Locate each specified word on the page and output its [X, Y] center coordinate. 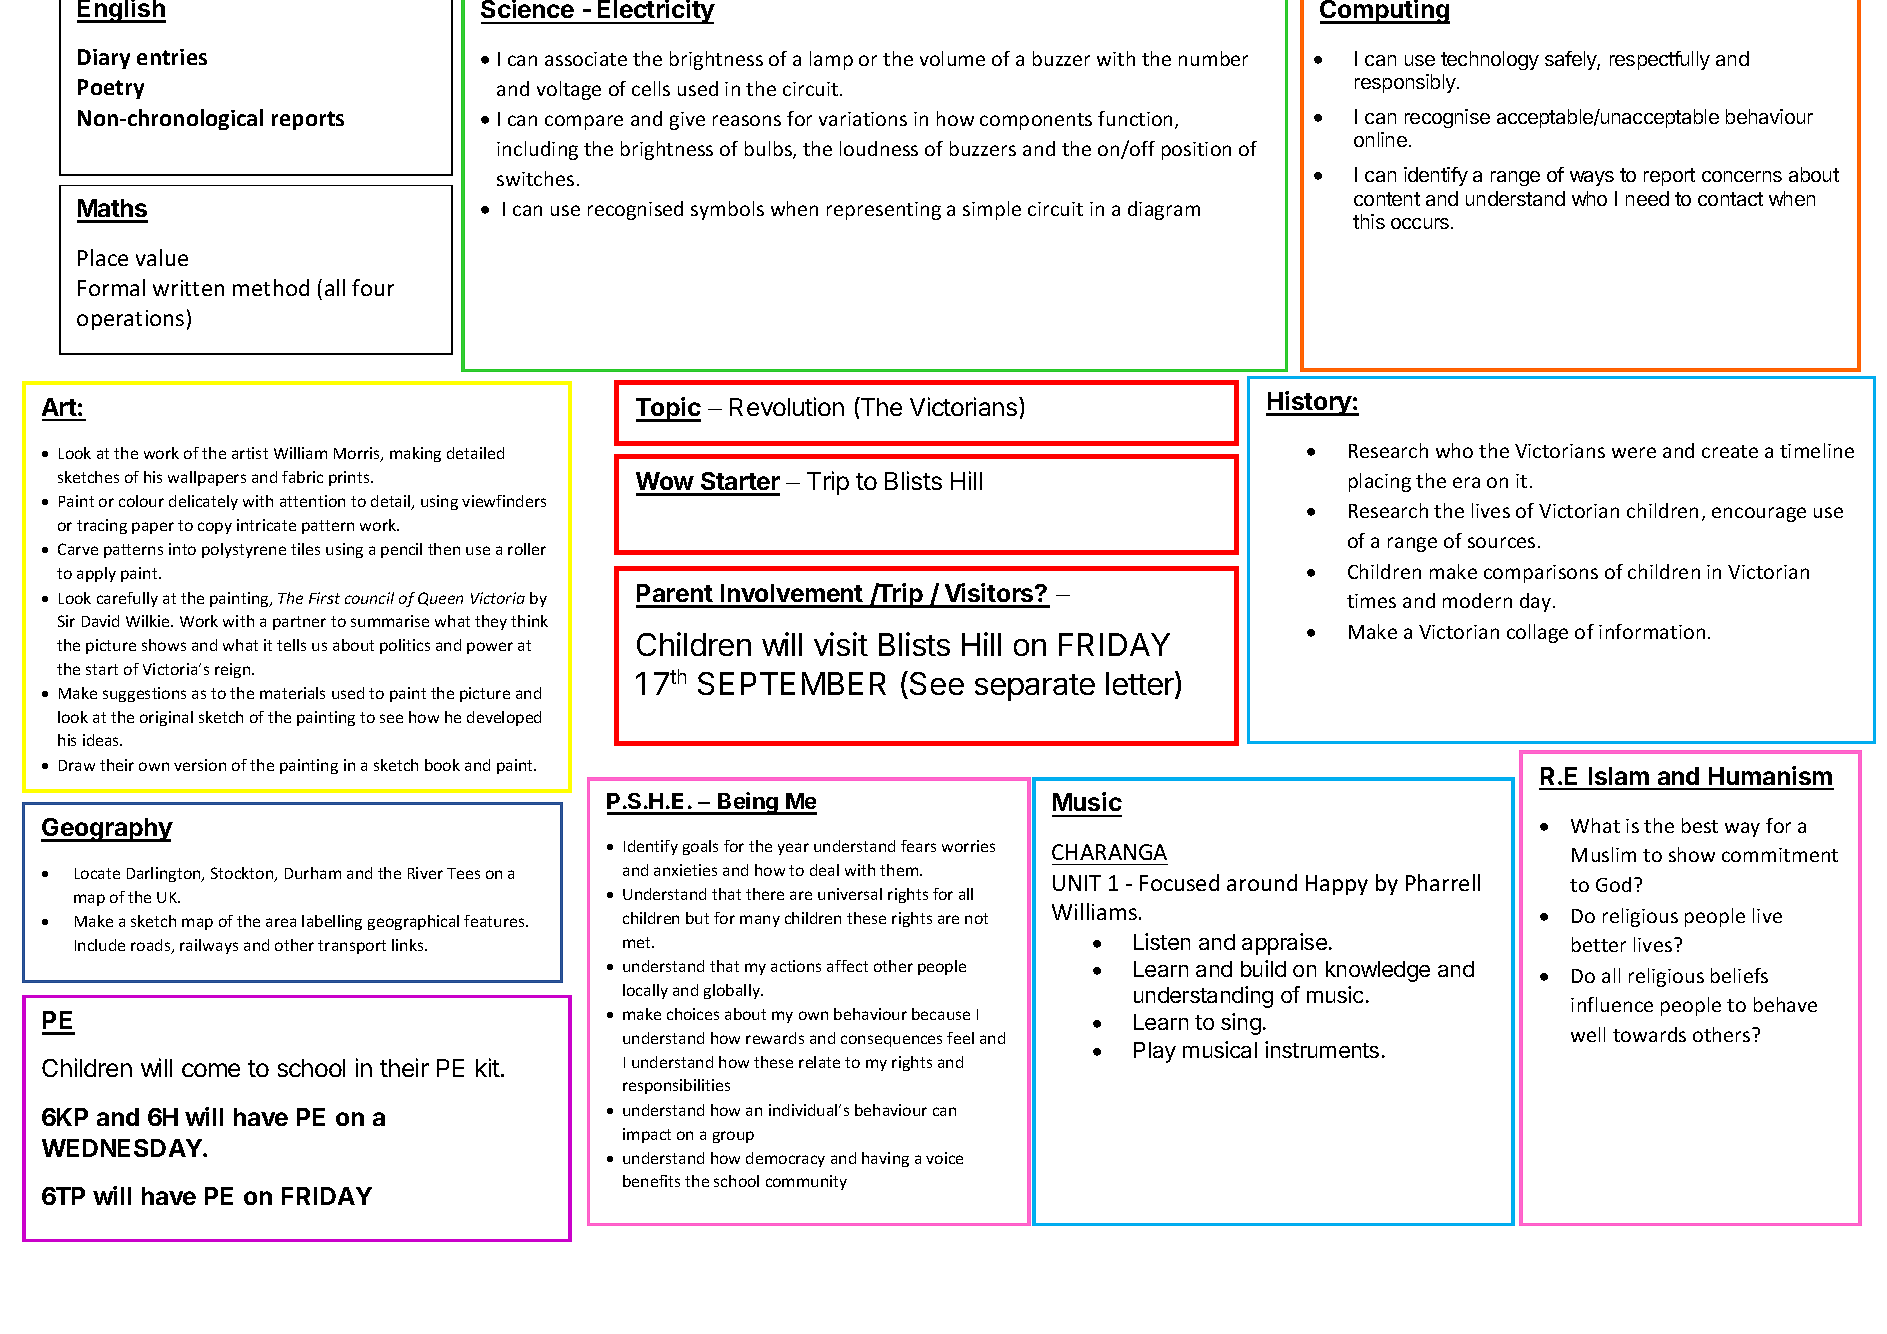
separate [1035, 687]
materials [292, 693]
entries [172, 57]
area [281, 922]
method [271, 287]
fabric [302, 477]
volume [952, 58]
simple [992, 210]
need [1647, 198]
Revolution [787, 406]
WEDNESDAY [123, 1148]
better [1599, 944]
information [1652, 631]
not [976, 918]
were [1634, 452]
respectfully [1660, 60]
